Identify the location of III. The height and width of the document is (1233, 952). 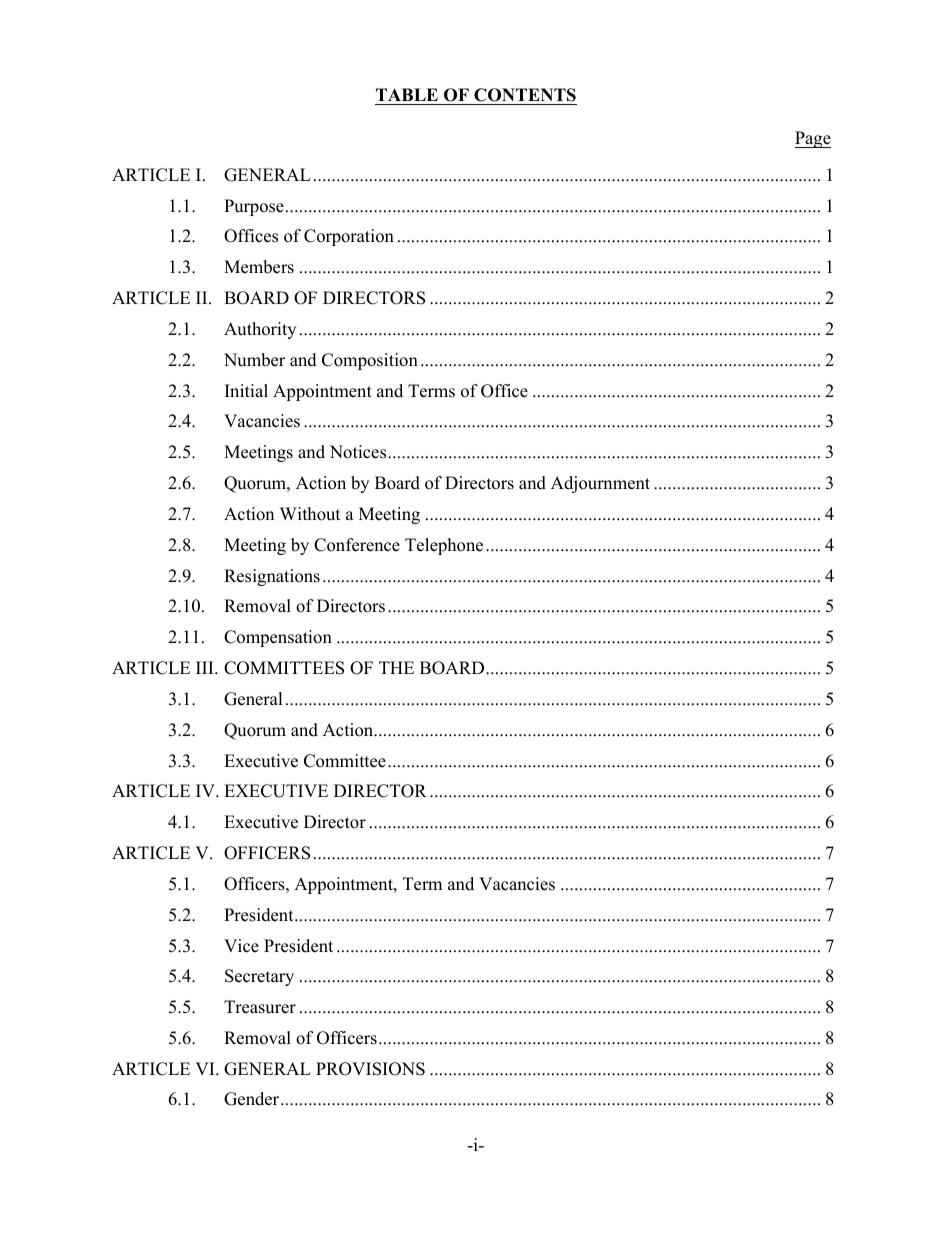
(206, 667).
